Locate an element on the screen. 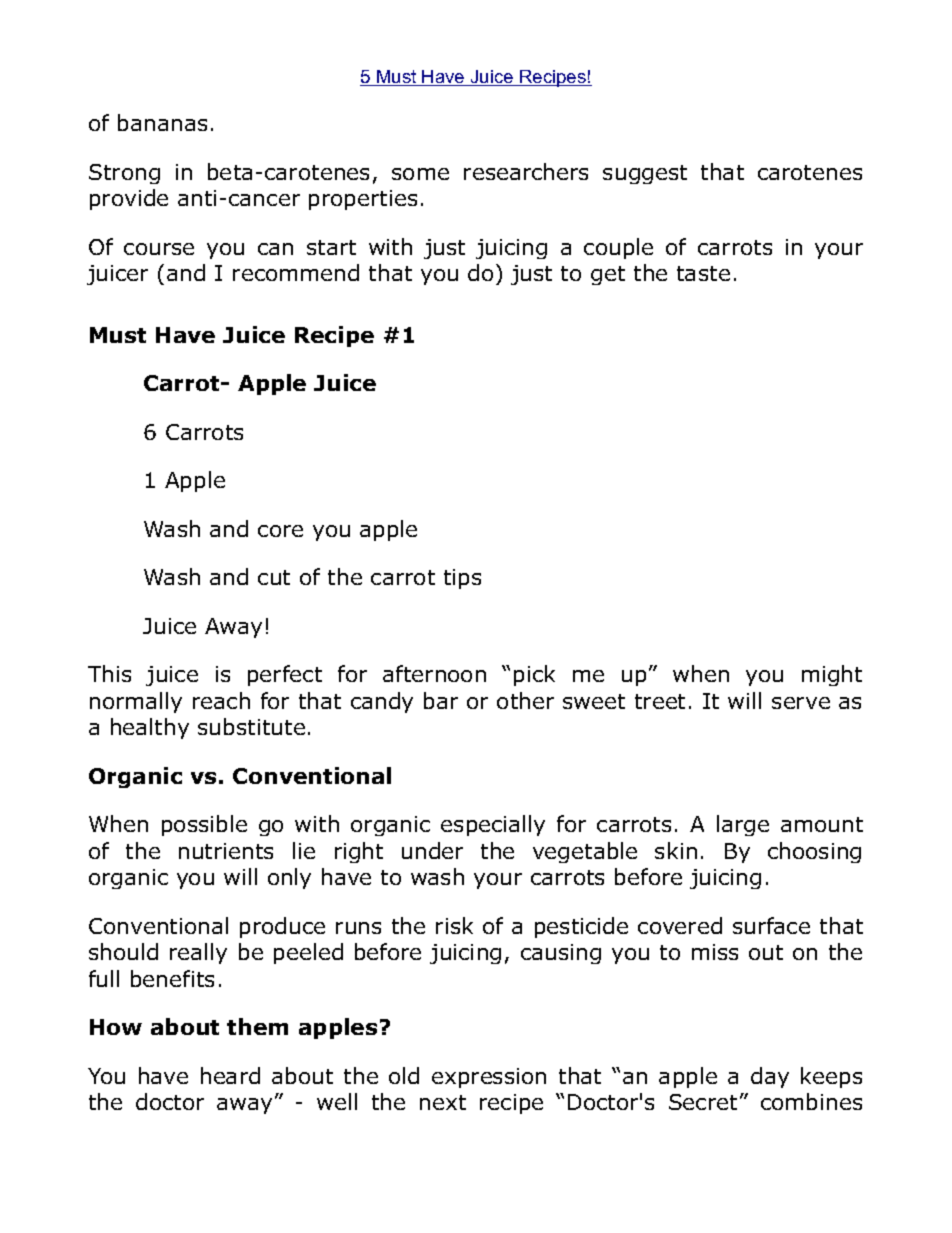 This screenshot has height=1233, width=952. taste is located at coordinates (703, 273).
